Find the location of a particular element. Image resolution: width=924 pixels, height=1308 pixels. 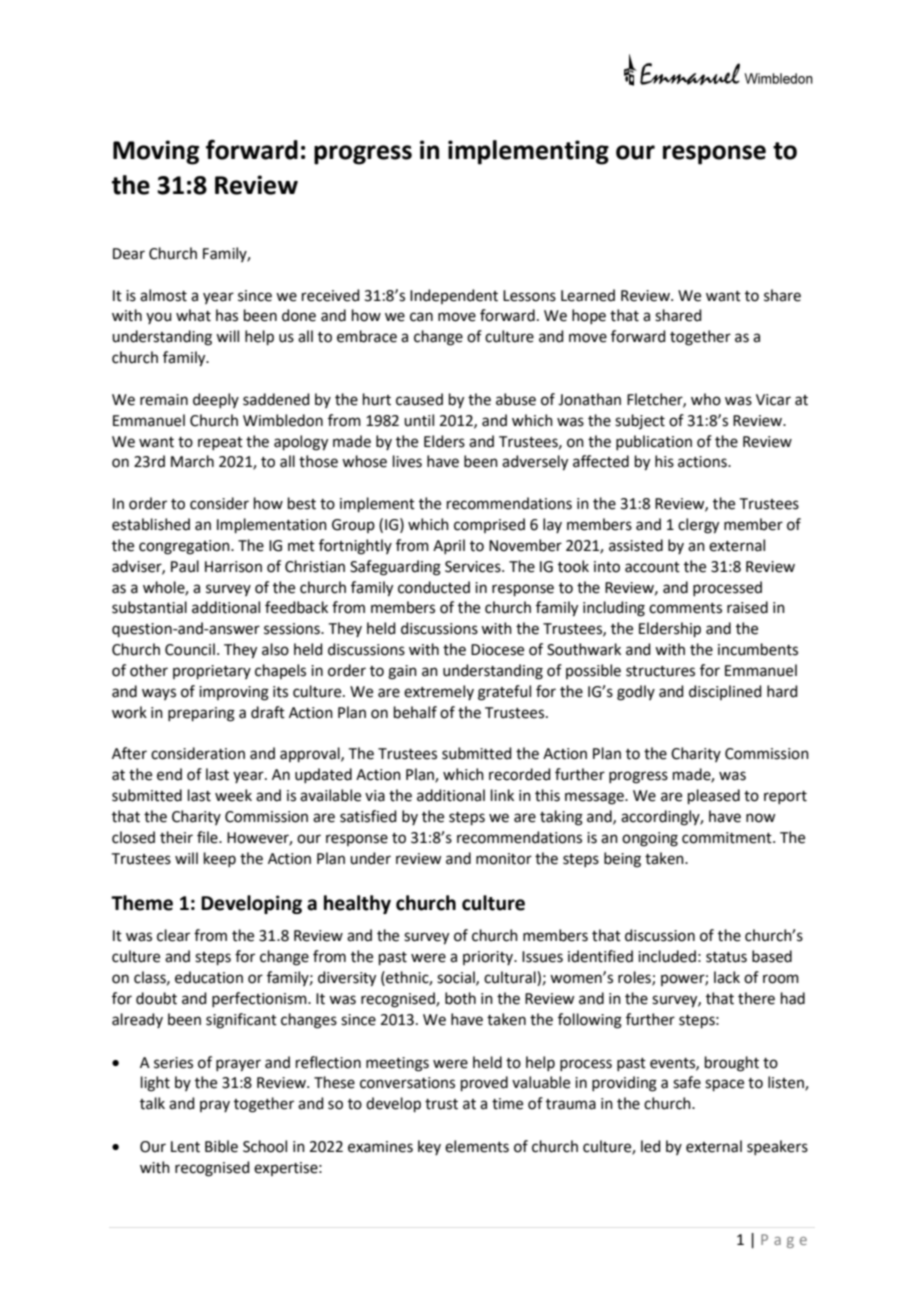

commitment is located at coordinates (728, 838).
